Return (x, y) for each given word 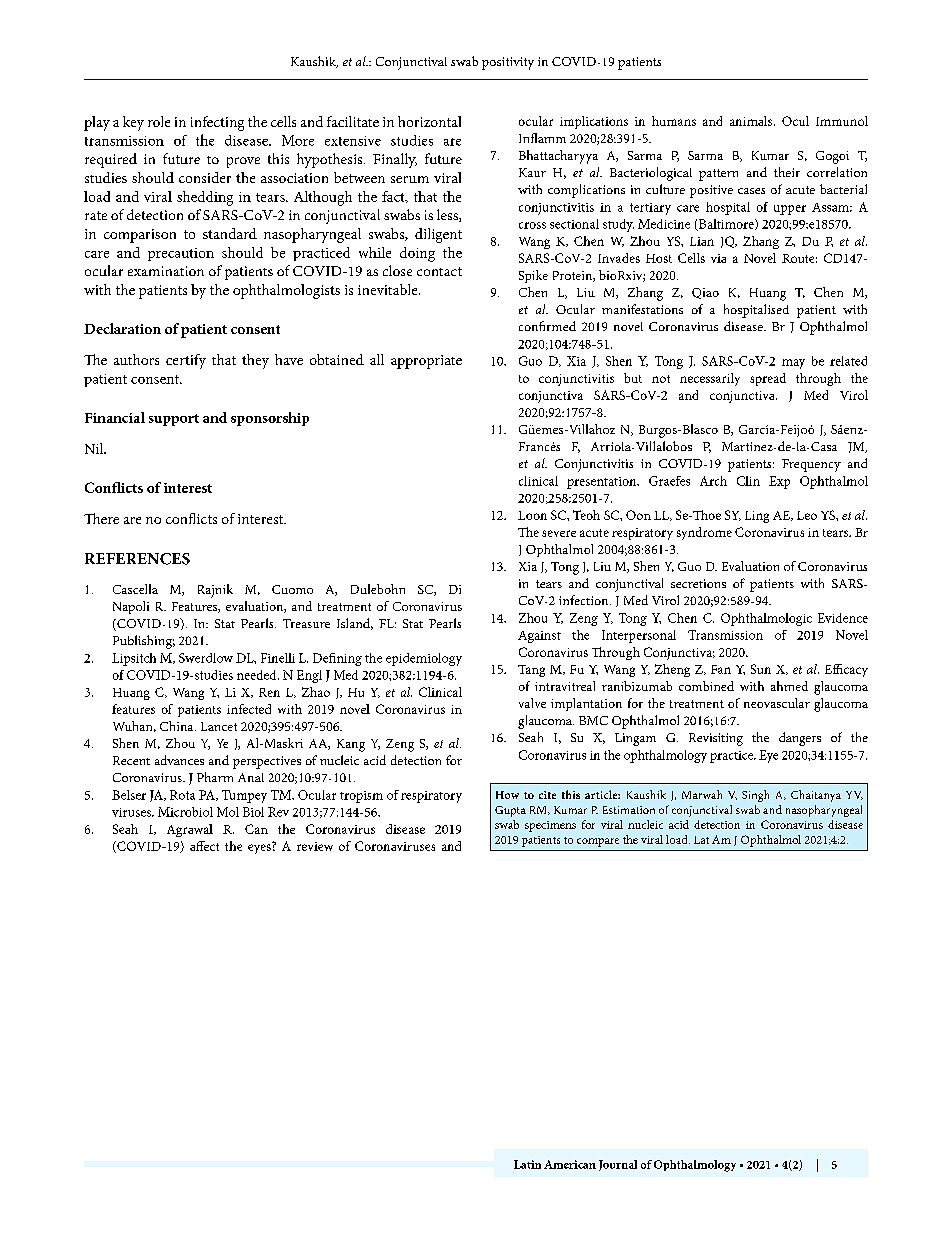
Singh (755, 796)
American (570, 1164)
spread (768, 379)
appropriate (426, 362)
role (159, 121)
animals (752, 121)
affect (204, 846)
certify (186, 361)
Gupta (510, 811)
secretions (698, 583)
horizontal (429, 121)
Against (539, 637)
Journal (618, 1165)
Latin (527, 1164)
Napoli (131, 607)
